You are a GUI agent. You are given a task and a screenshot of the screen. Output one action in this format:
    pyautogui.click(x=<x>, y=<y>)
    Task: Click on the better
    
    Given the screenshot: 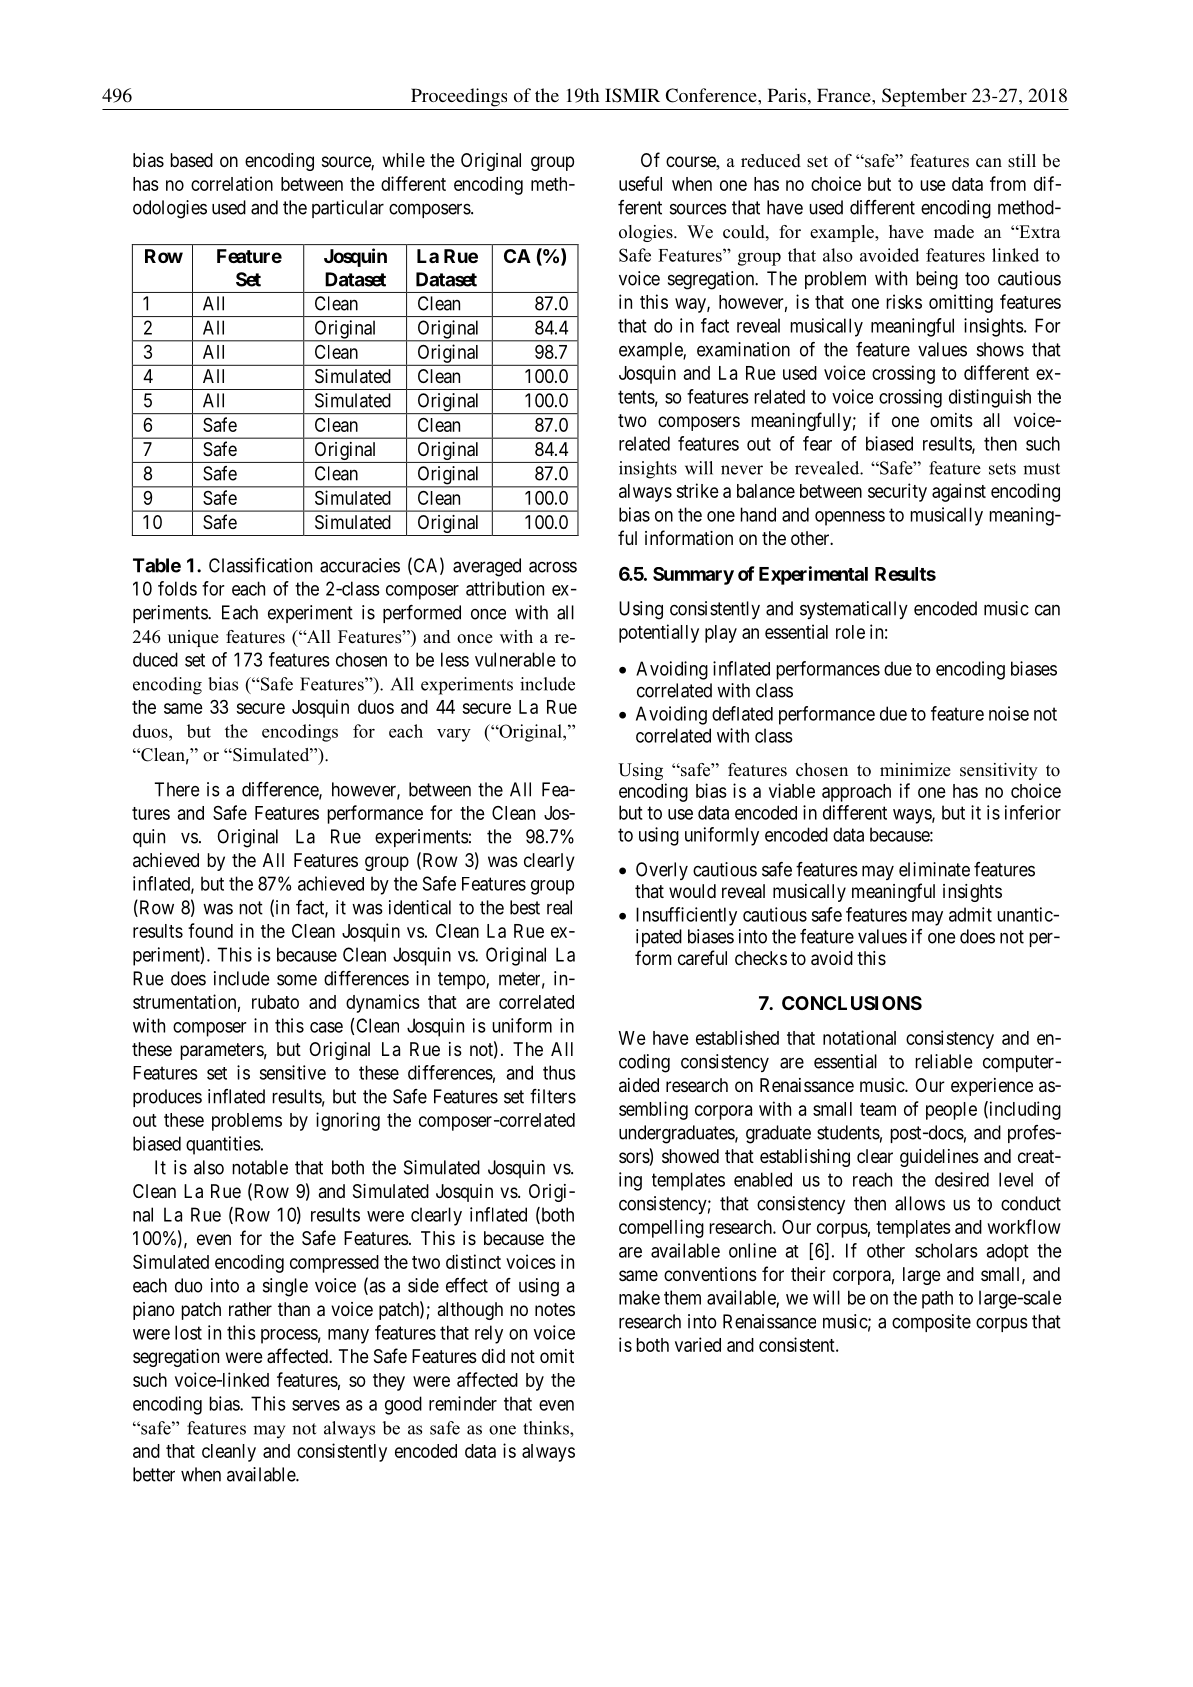 What is the action you would take?
    pyautogui.click(x=154, y=1474)
